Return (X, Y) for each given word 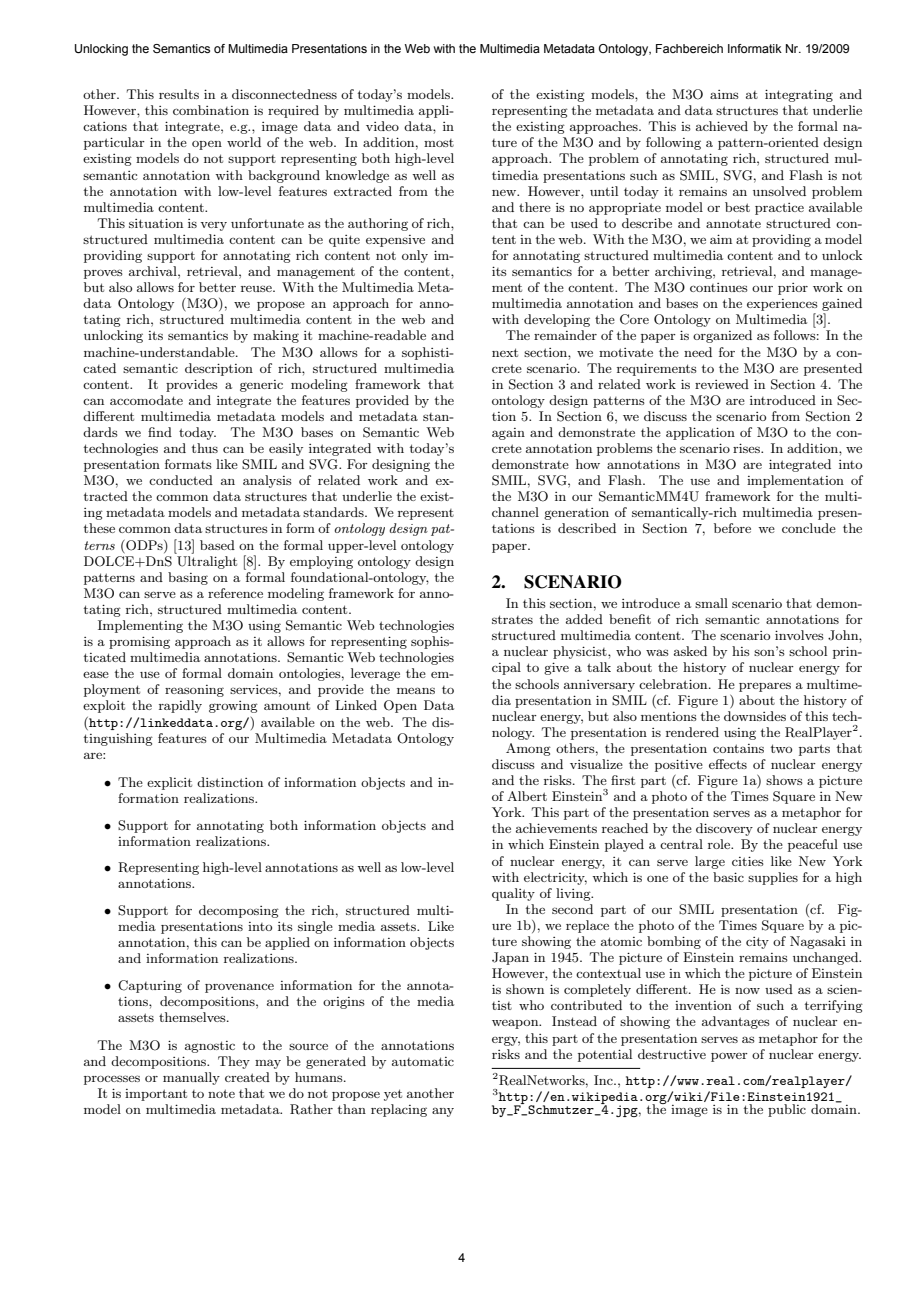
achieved (722, 126)
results (179, 94)
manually (191, 1078)
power (729, 1057)
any (443, 1112)
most (439, 143)
